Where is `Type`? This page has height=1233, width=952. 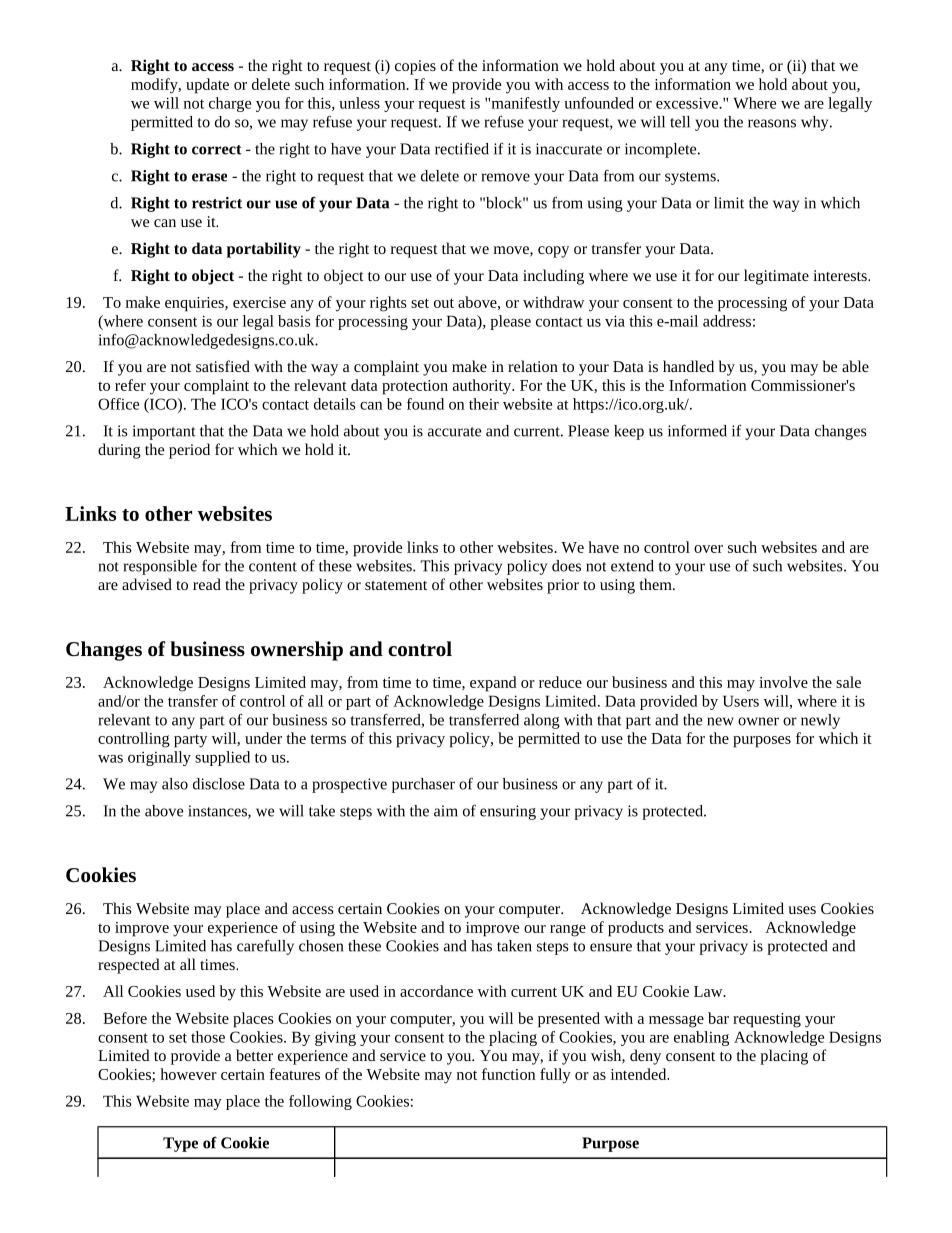
Type is located at coordinates (180, 1144).
